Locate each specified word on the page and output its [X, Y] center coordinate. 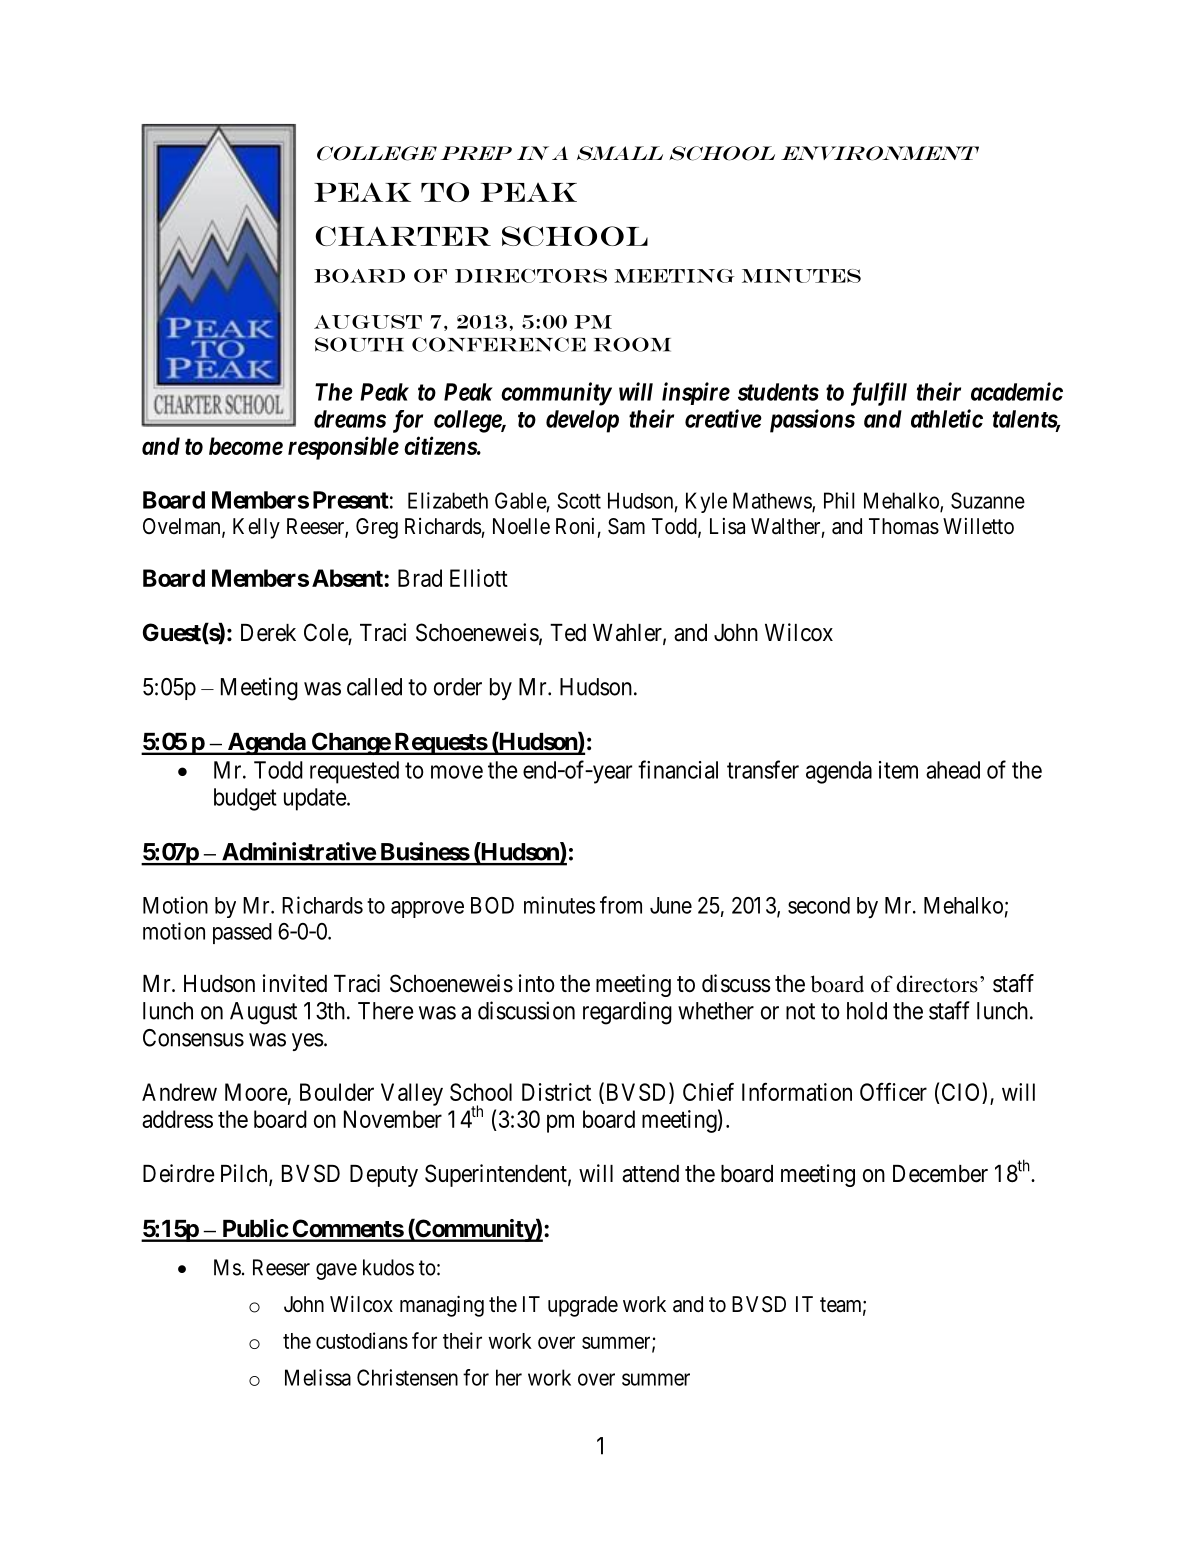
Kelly [256, 528]
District [556, 1092]
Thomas [904, 526]
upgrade [583, 1306]
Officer [893, 1091]
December [940, 1174]
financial [678, 769]
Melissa [318, 1377]
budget [245, 799]
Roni [575, 526]
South [359, 344]
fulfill [879, 394]
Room [632, 344]
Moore [256, 1092]
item [898, 770]
